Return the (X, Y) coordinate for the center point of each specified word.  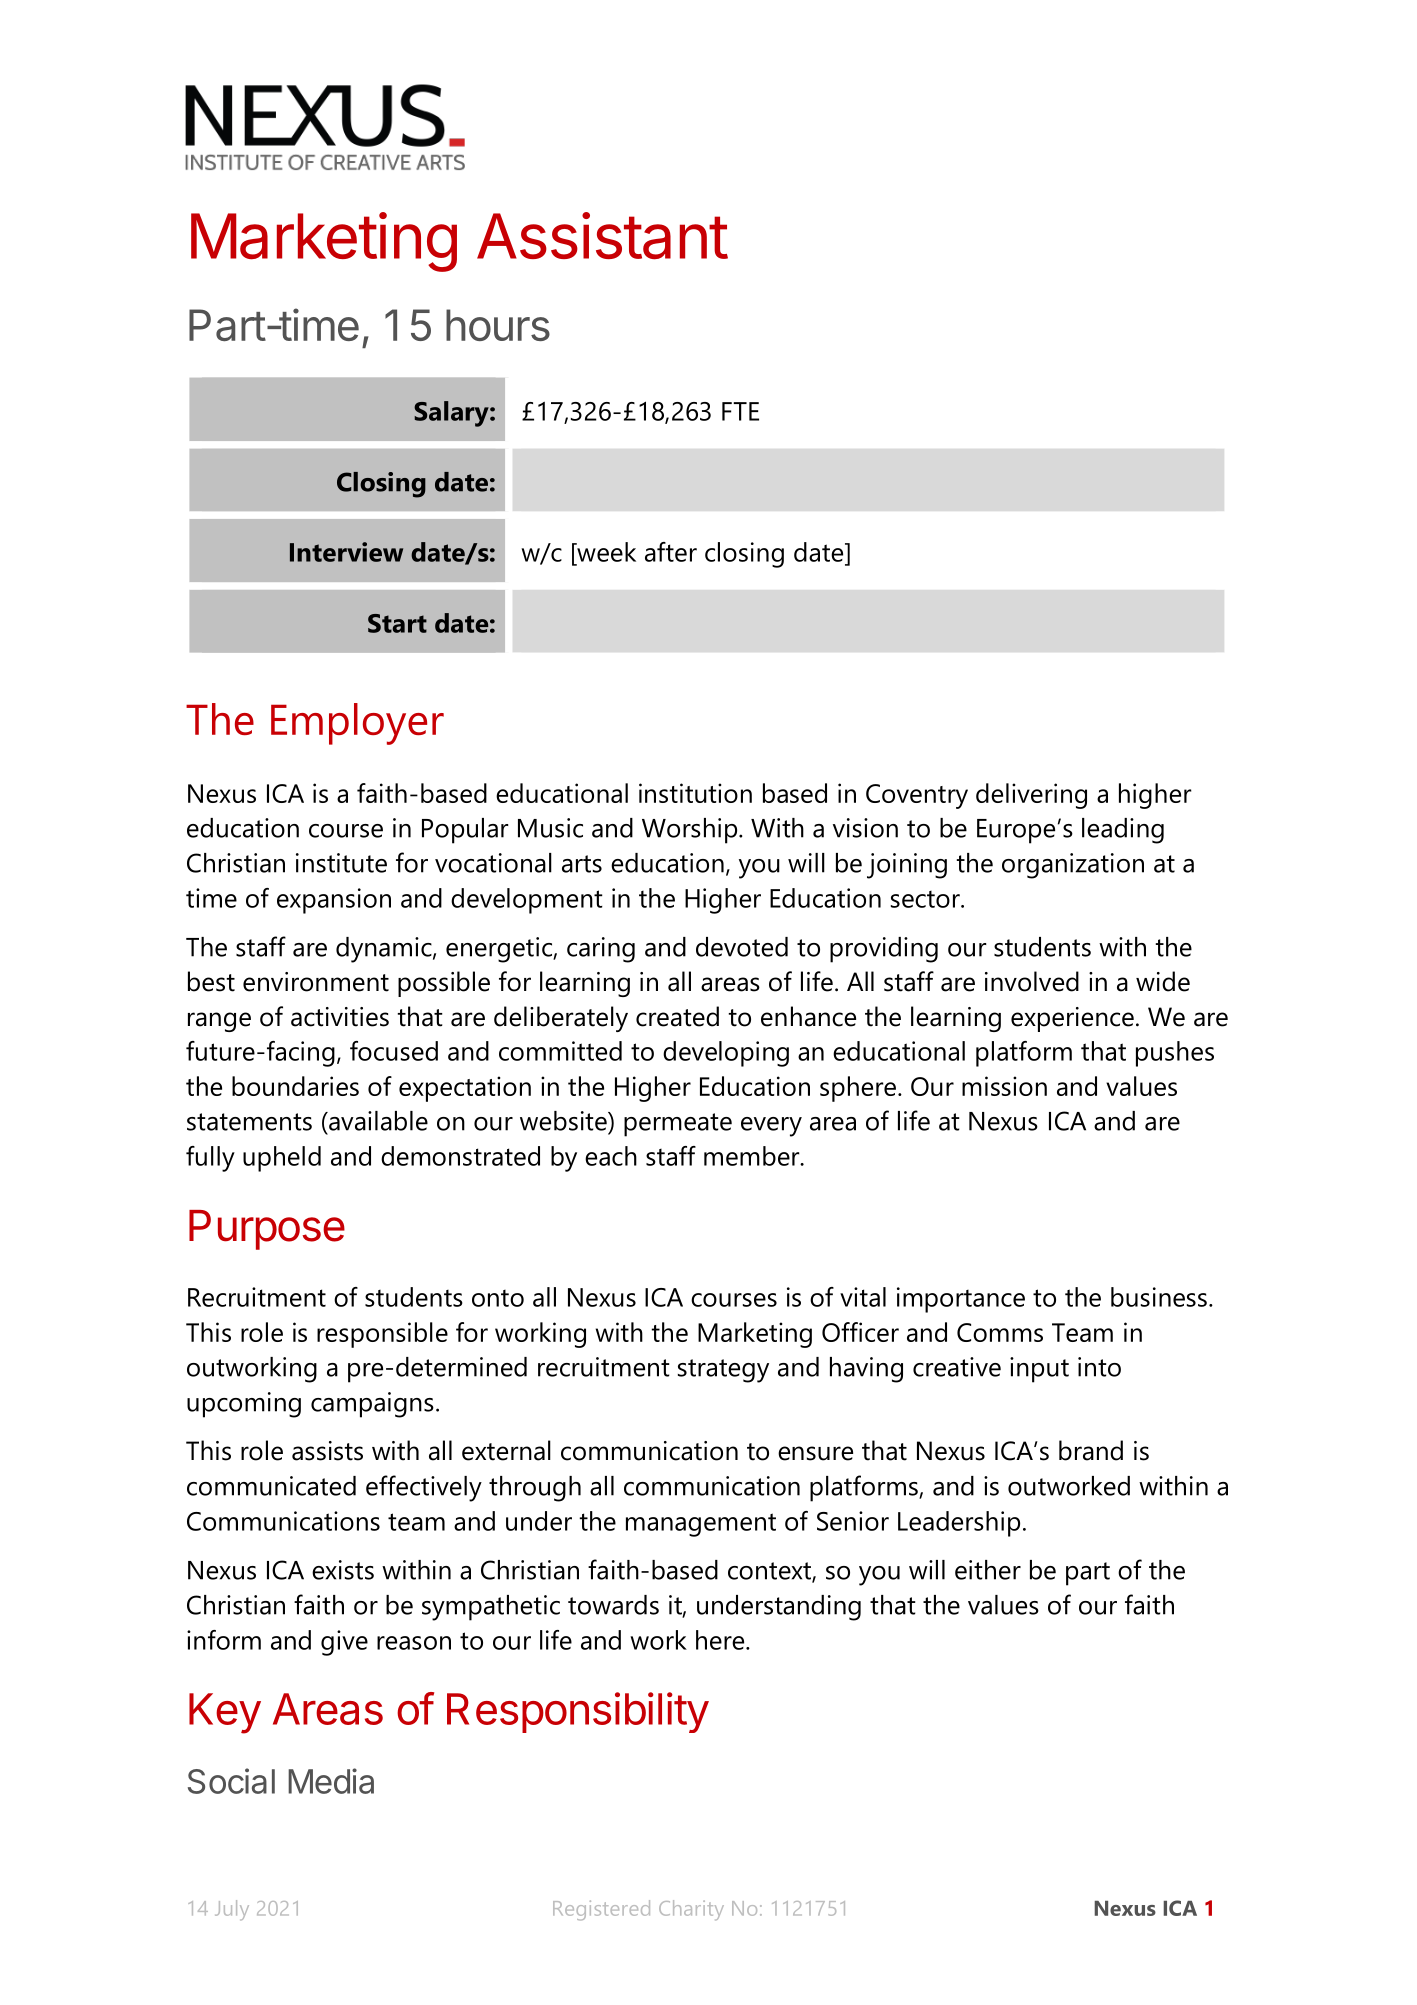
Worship (691, 831)
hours (498, 325)
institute (341, 863)
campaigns (372, 1405)
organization (1073, 866)
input (1039, 1370)
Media (331, 1781)
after (671, 552)
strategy (723, 1371)
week (605, 552)
